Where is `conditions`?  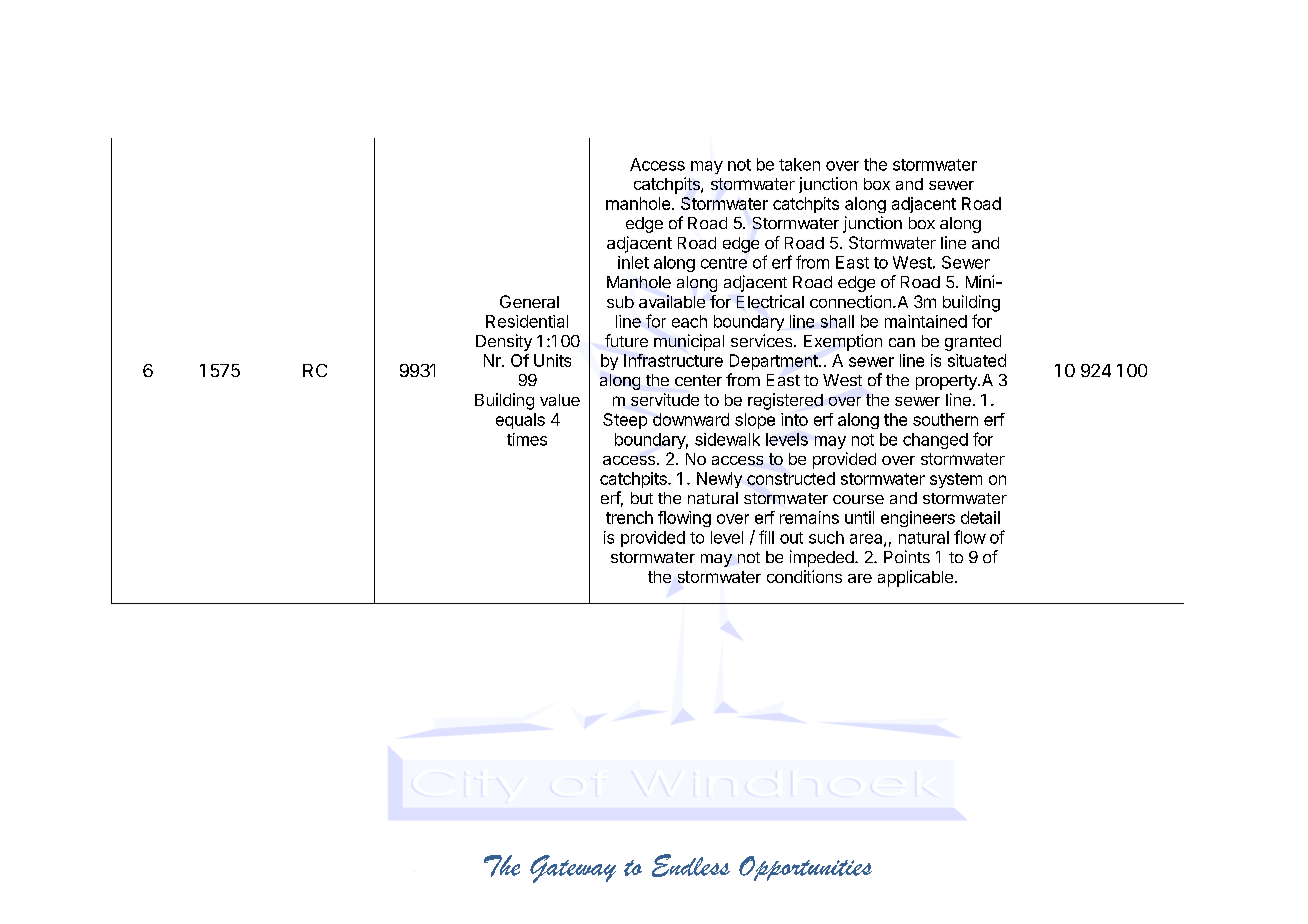 conditions is located at coordinates (804, 576).
